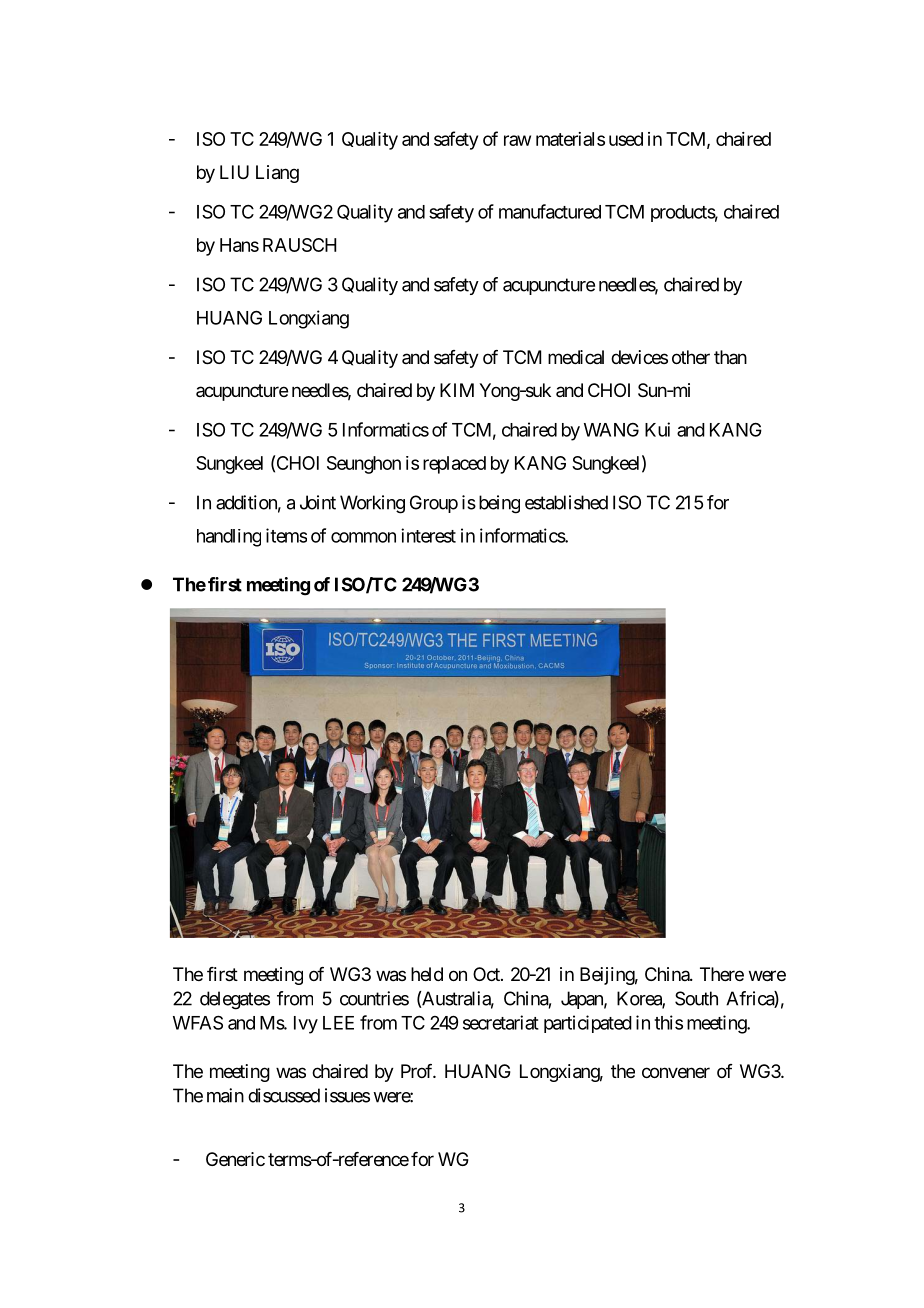 The width and height of the screenshot is (924, 1308). I want to click on used, so click(626, 139).
